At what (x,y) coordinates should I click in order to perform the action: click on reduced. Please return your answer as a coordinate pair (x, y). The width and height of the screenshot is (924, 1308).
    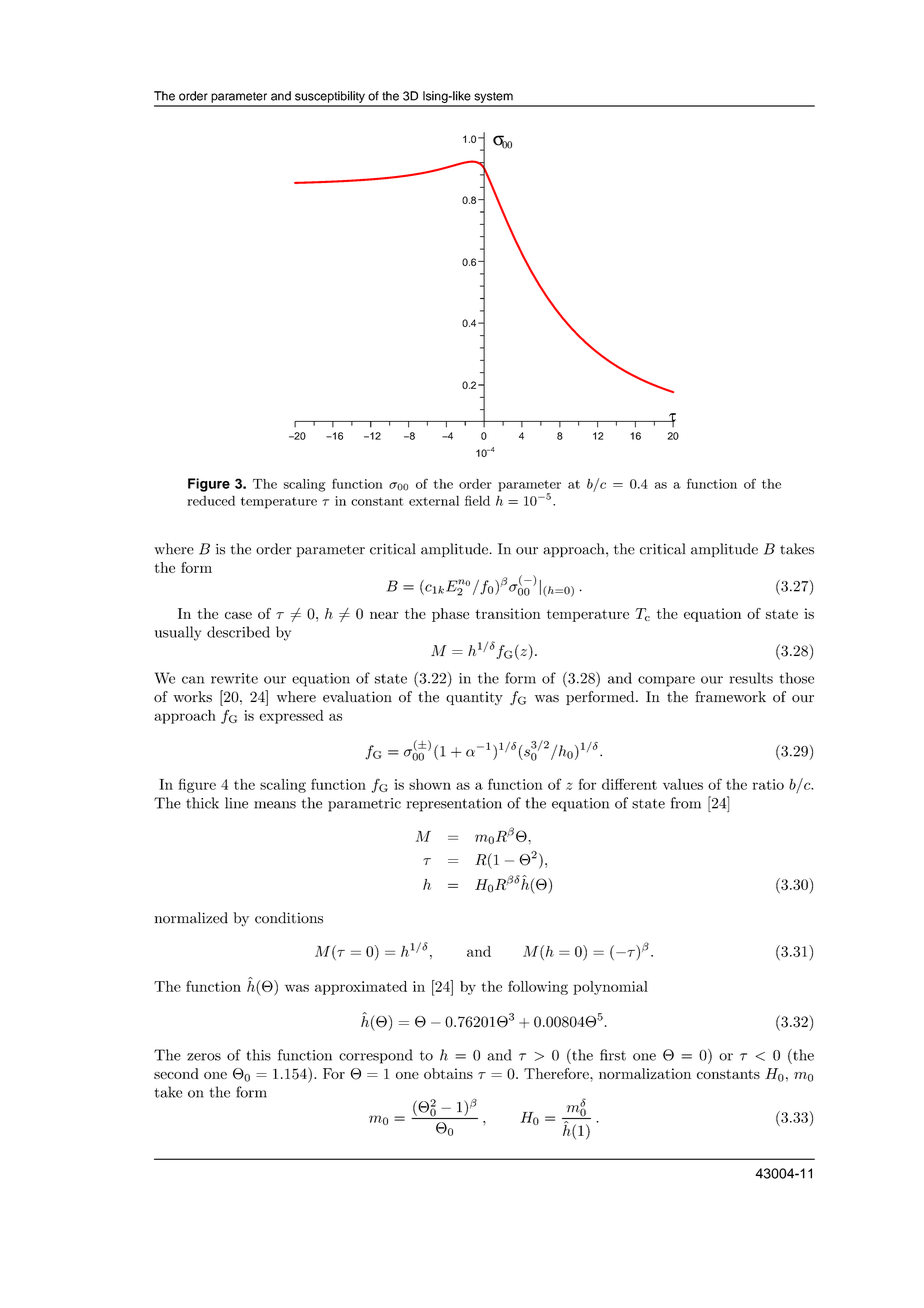
    Looking at the image, I should click on (211, 501).
